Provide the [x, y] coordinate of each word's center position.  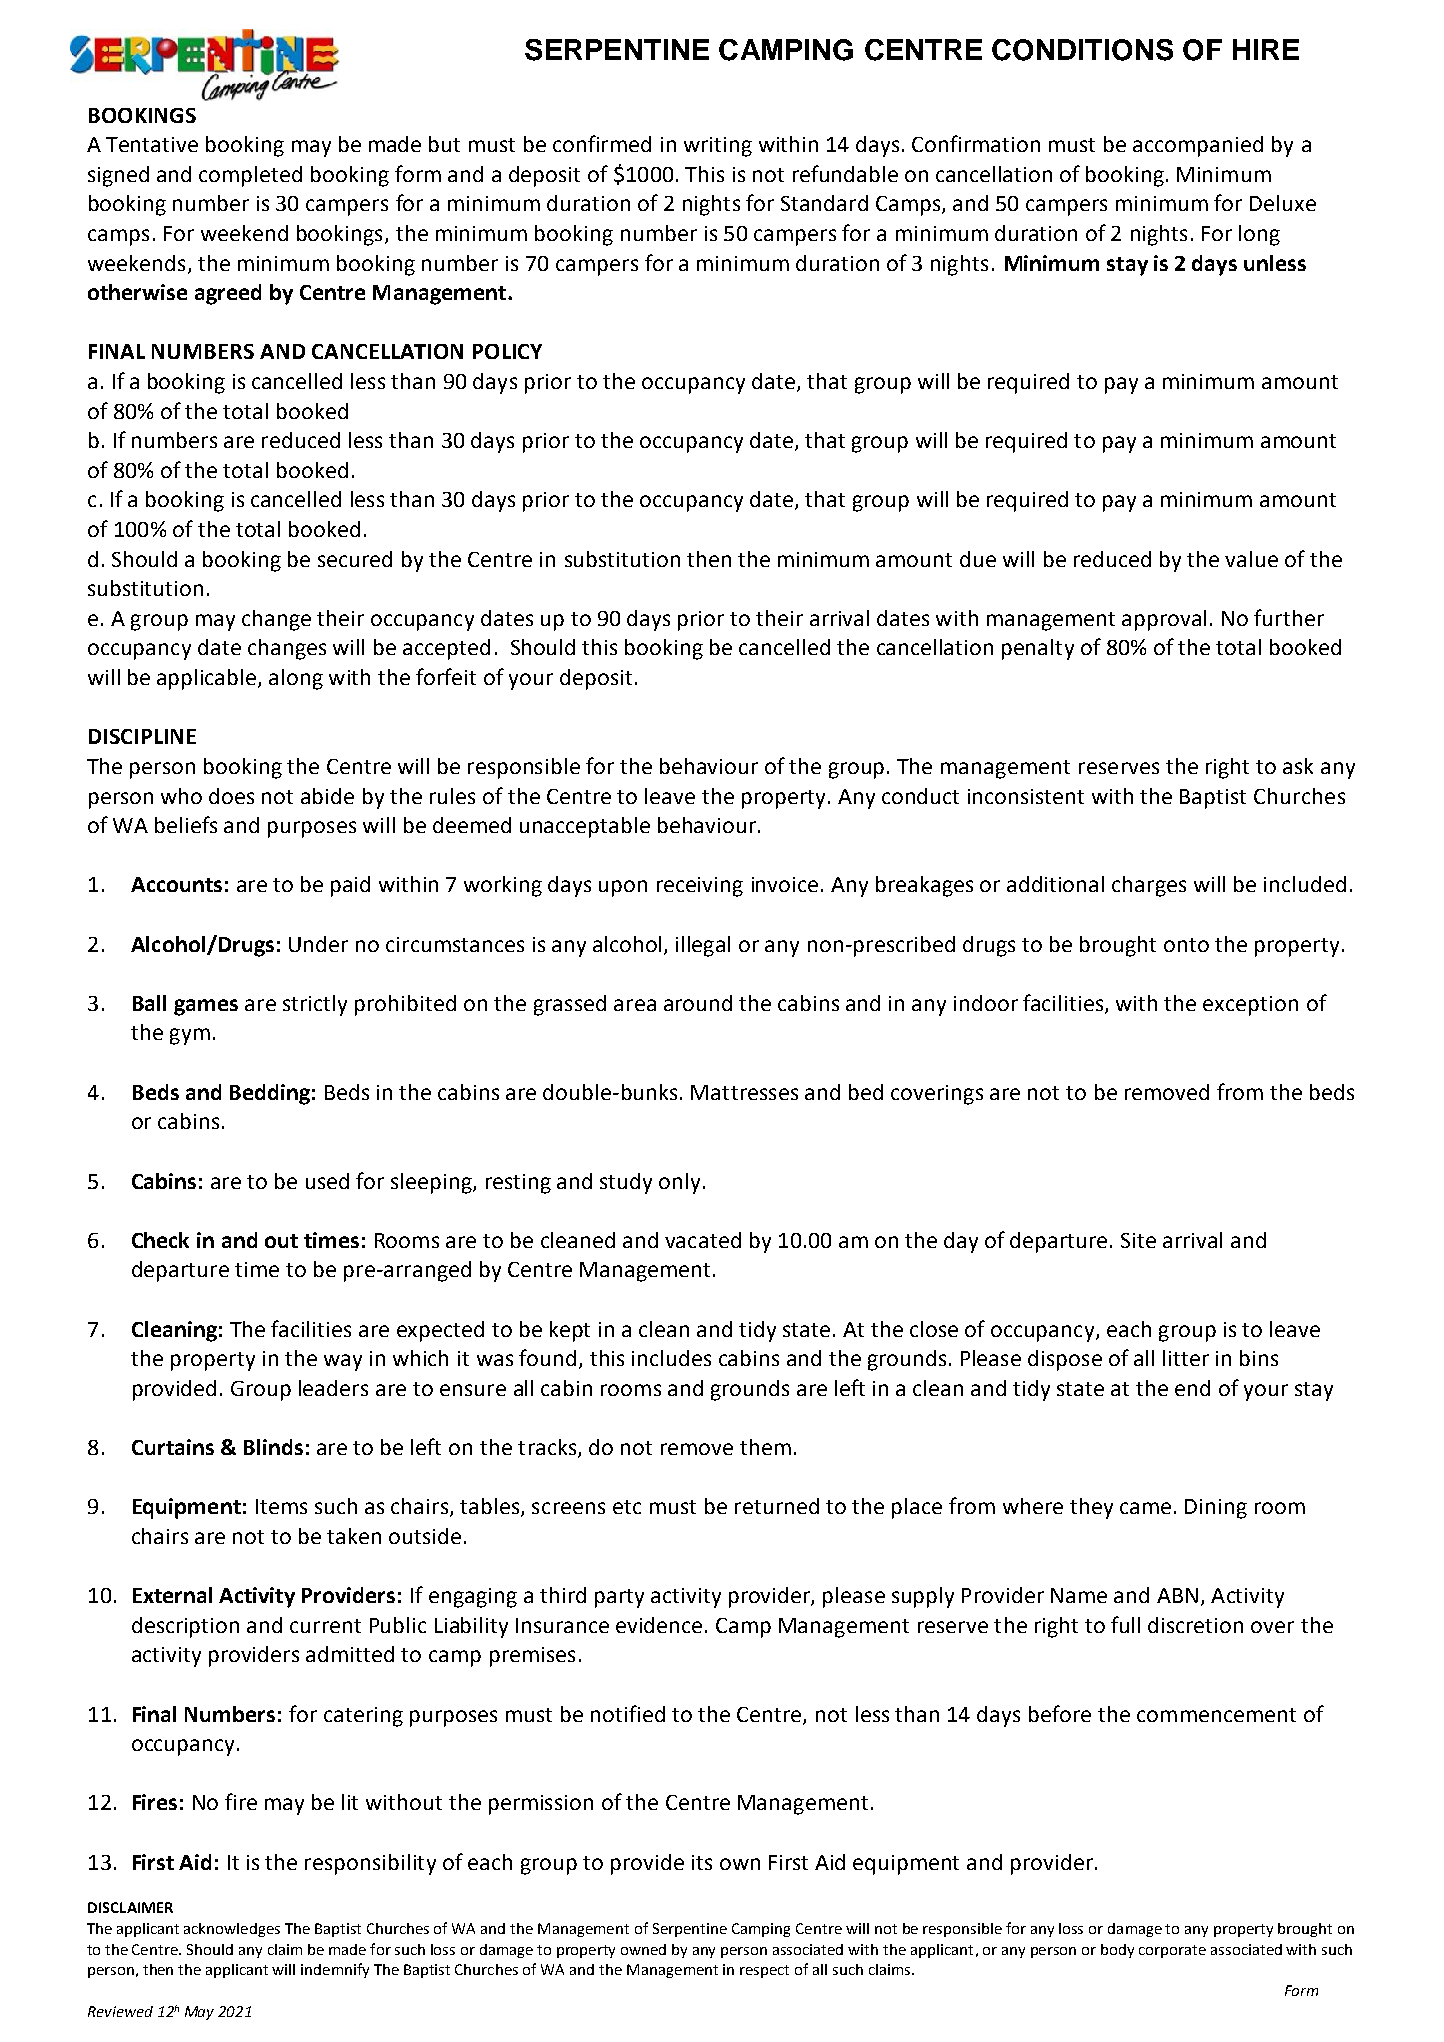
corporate [1172, 1951]
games [206, 1007]
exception [1250, 1006]
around [698, 1003]
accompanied [1198, 146]
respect [764, 1971]
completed [250, 176]
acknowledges [232, 1930]
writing [718, 147]
